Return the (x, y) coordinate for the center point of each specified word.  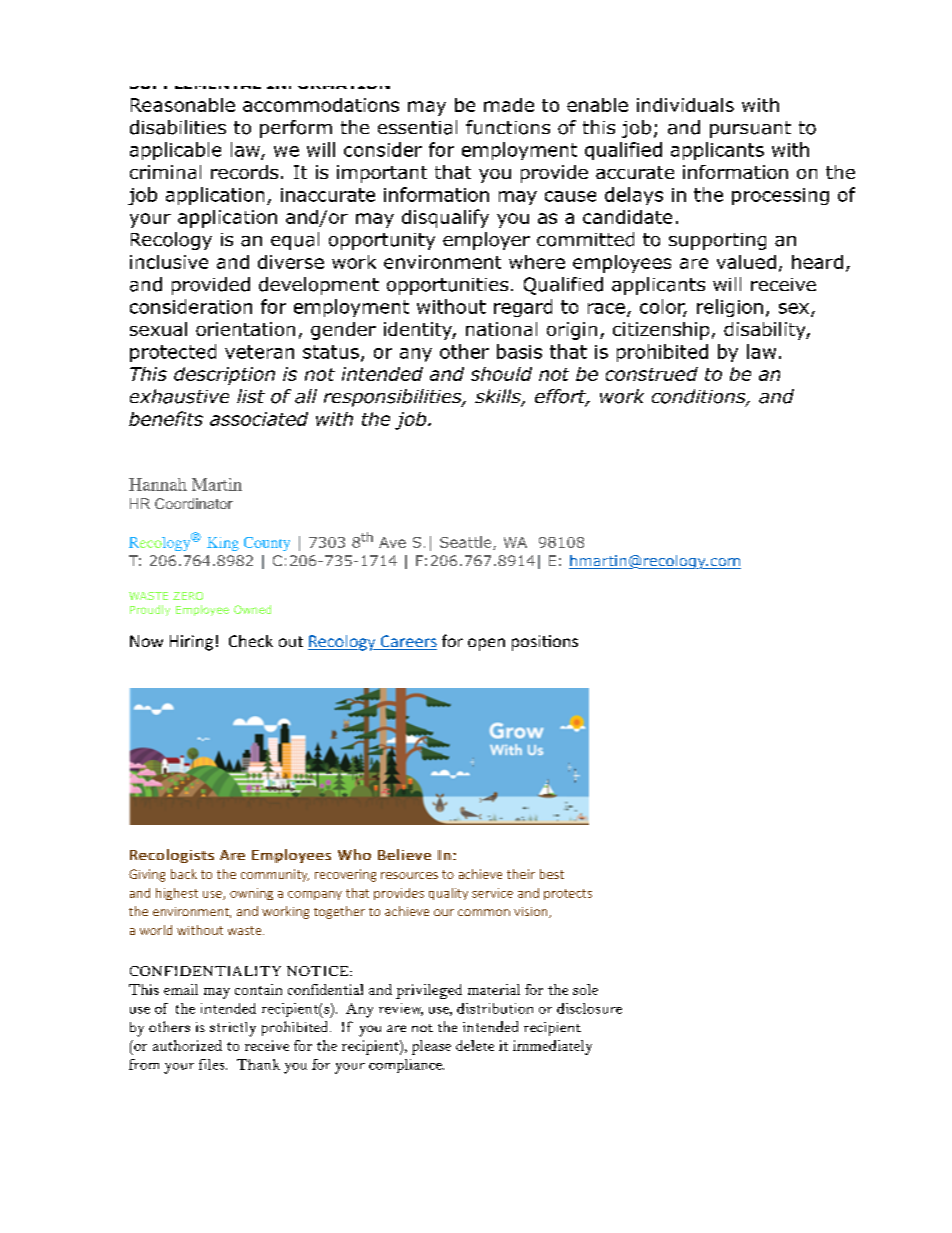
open (486, 644)
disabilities (178, 127)
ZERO (188, 596)
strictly (233, 1029)
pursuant (750, 129)
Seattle (467, 543)
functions (508, 127)
